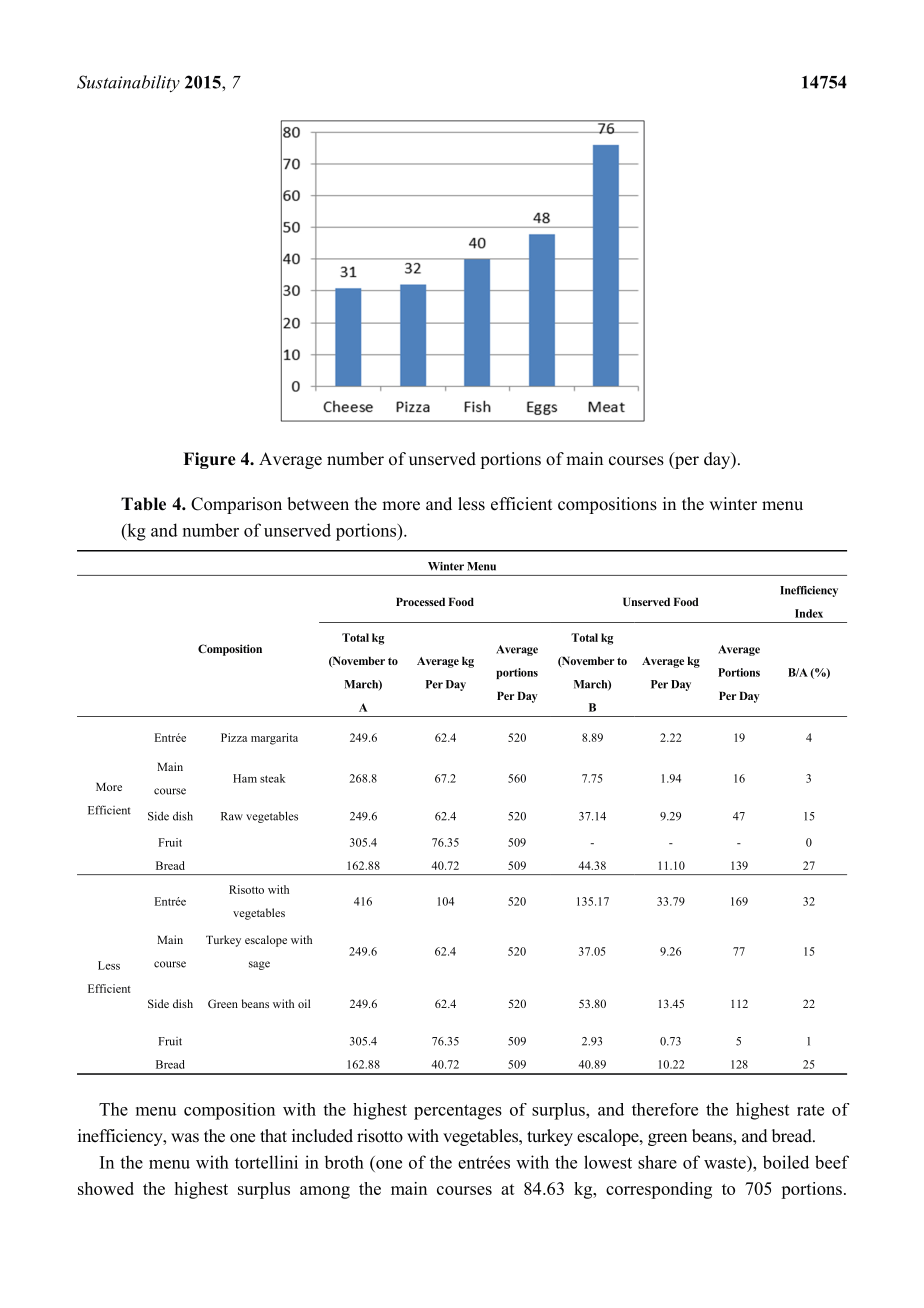  What do you see at coordinates (810, 1110) in the document?
I see `rate` at bounding box center [810, 1110].
